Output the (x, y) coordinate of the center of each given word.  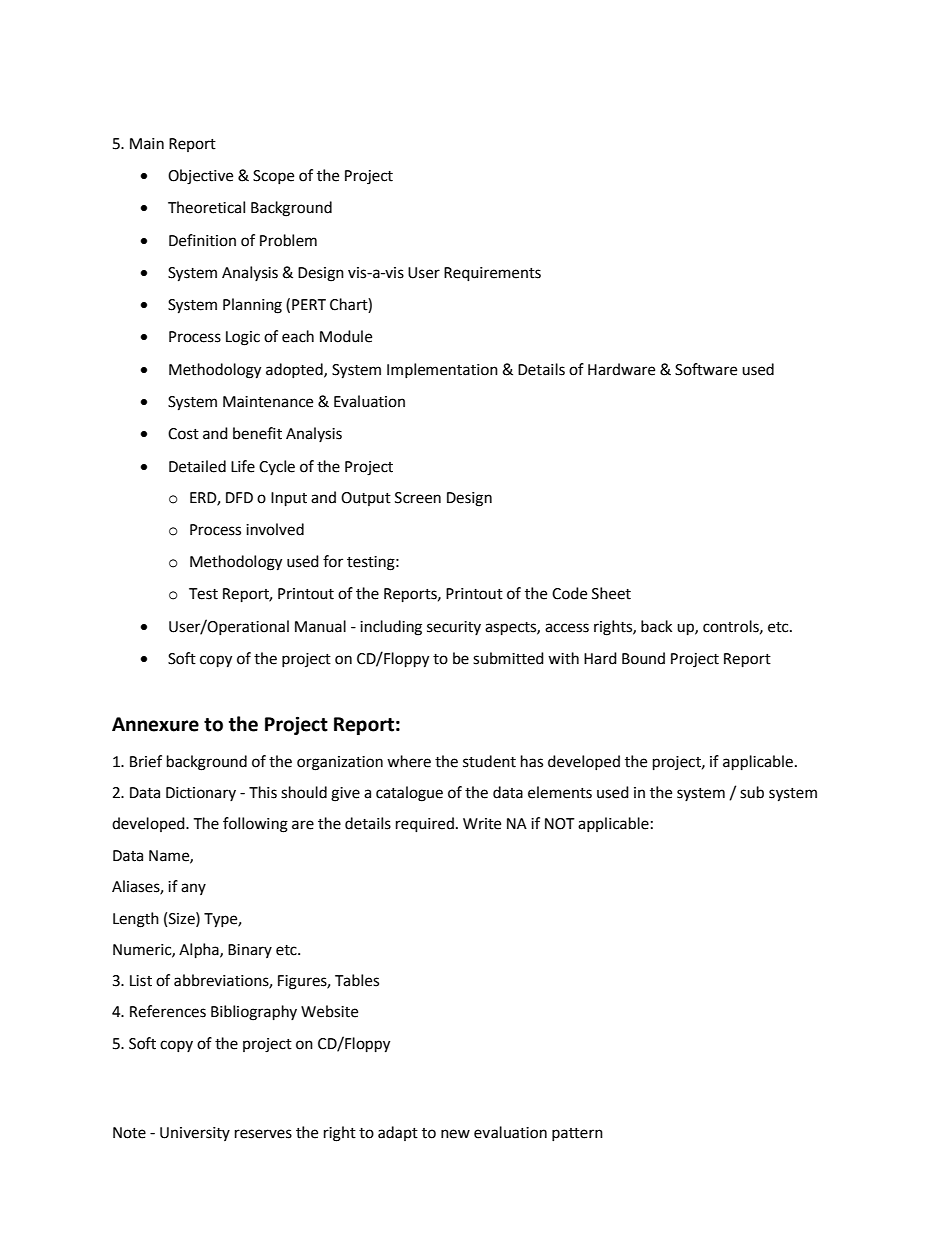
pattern (577, 1134)
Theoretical (206, 207)
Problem (288, 240)
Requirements (492, 274)
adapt (398, 1133)
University (195, 1134)
